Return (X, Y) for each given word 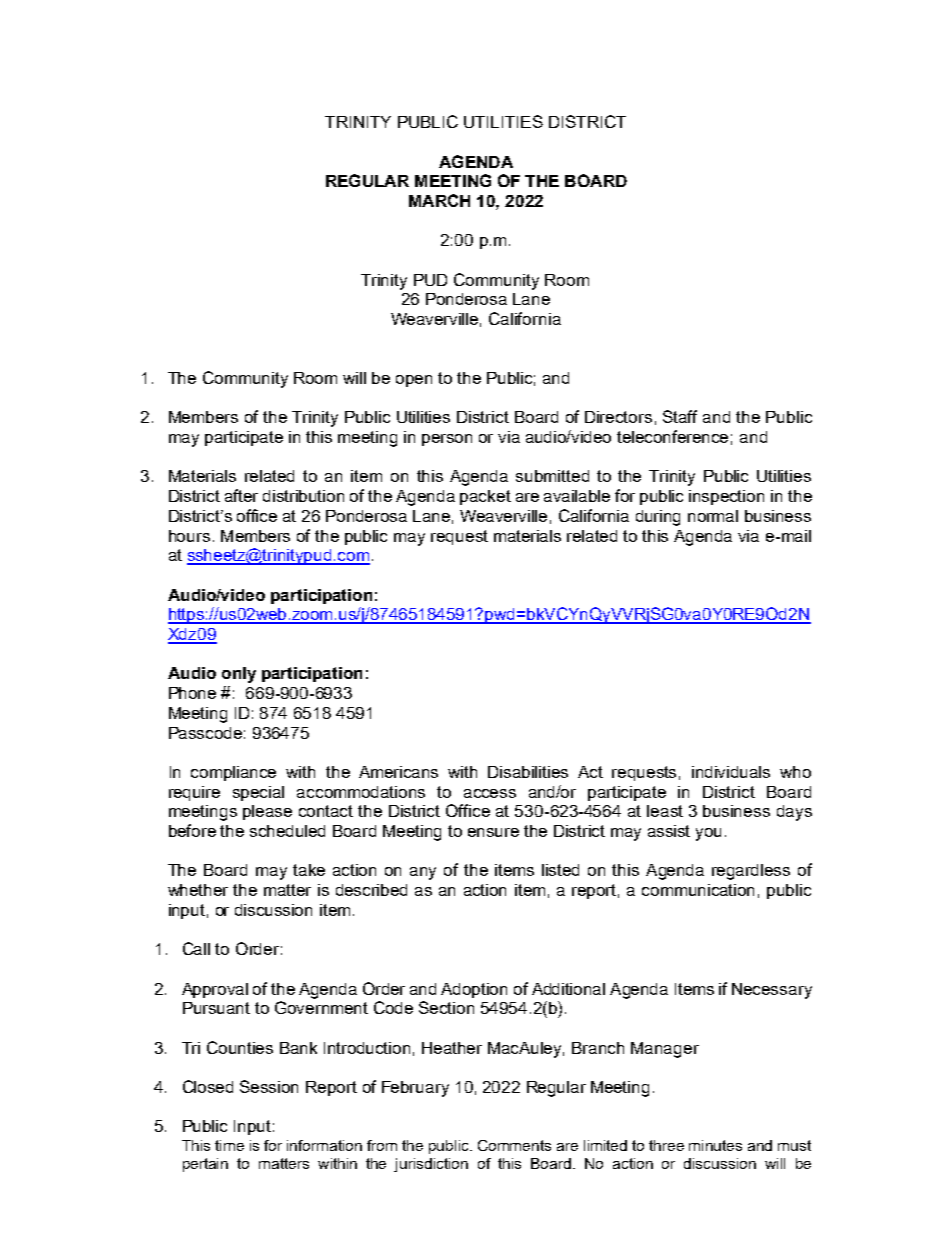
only (239, 675)
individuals (731, 772)
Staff (680, 416)
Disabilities (528, 772)
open (414, 381)
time (229, 1145)
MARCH (439, 200)
